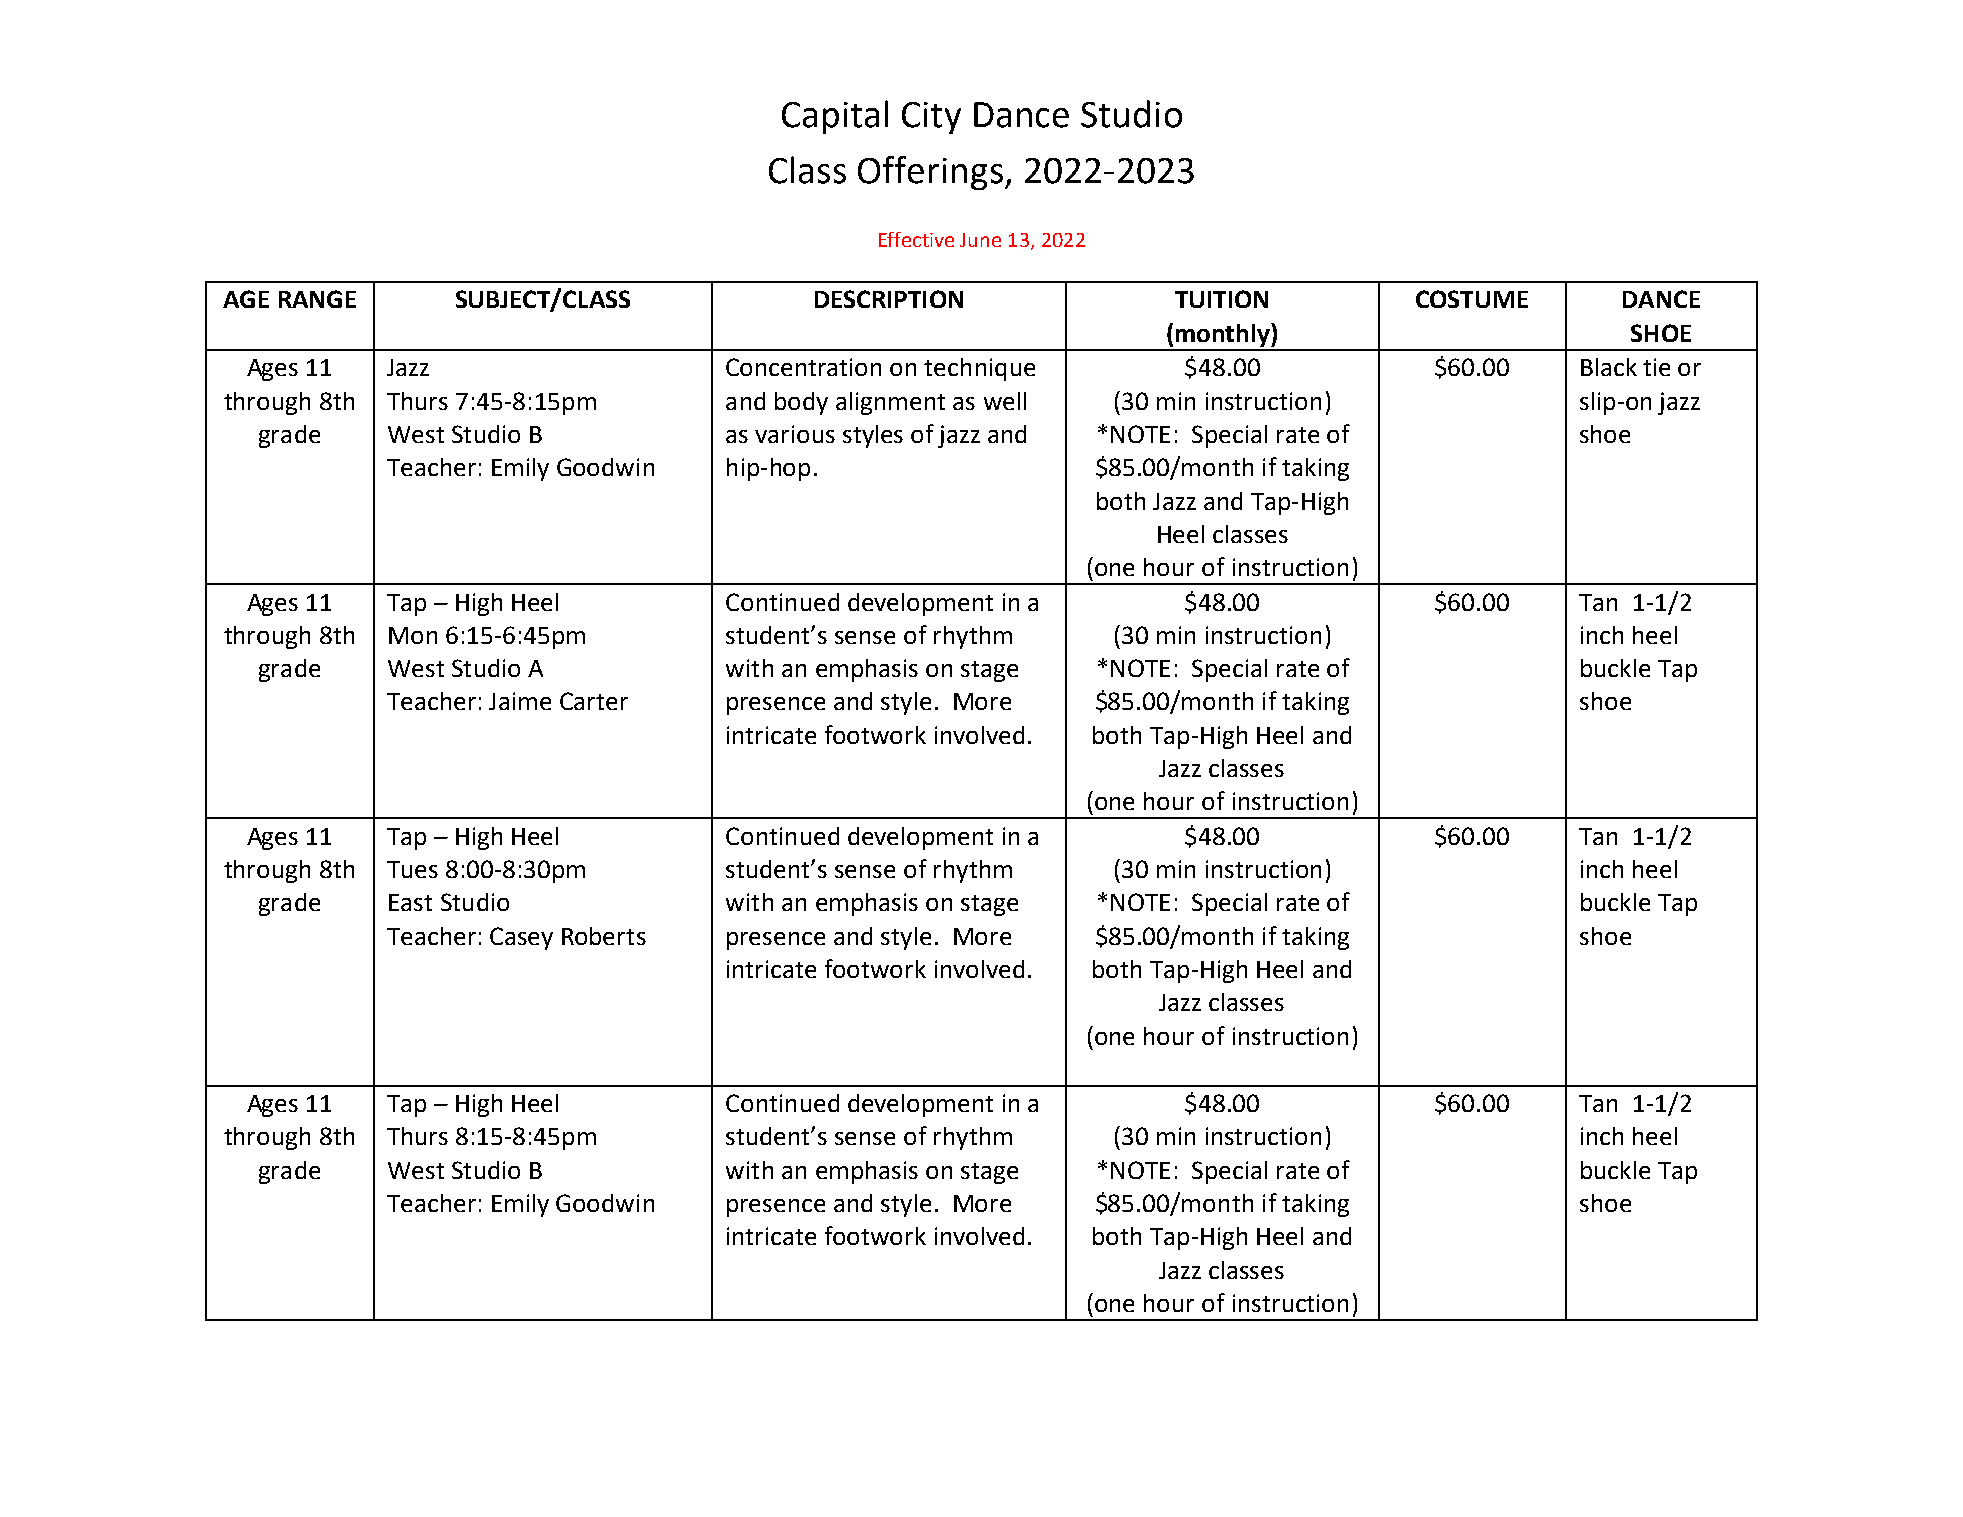 The height and width of the document is (1517, 1963). I want to click on well, so click(1005, 401).
